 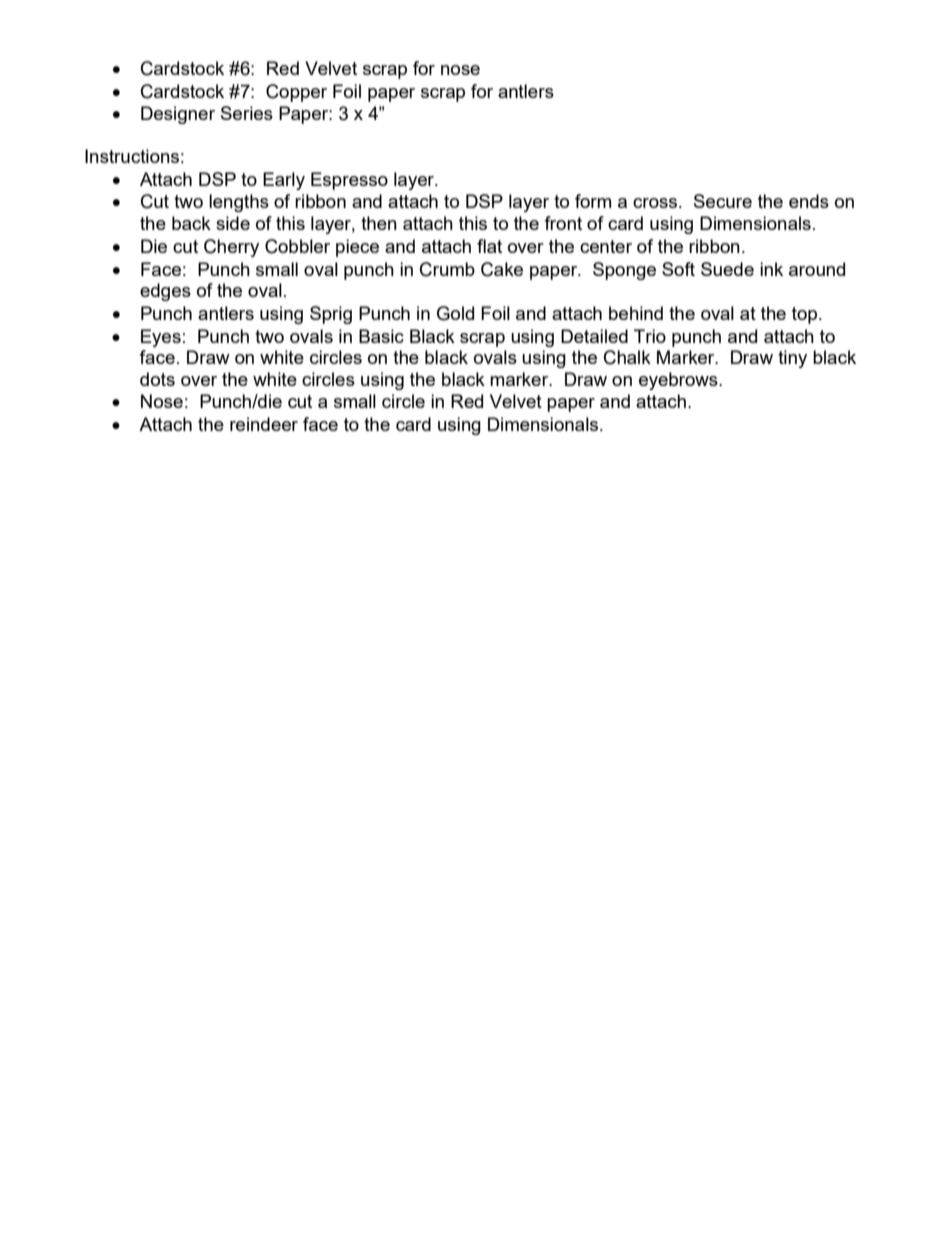 What do you see at coordinates (650, 336) in the page?
I see `Trio` at bounding box center [650, 336].
